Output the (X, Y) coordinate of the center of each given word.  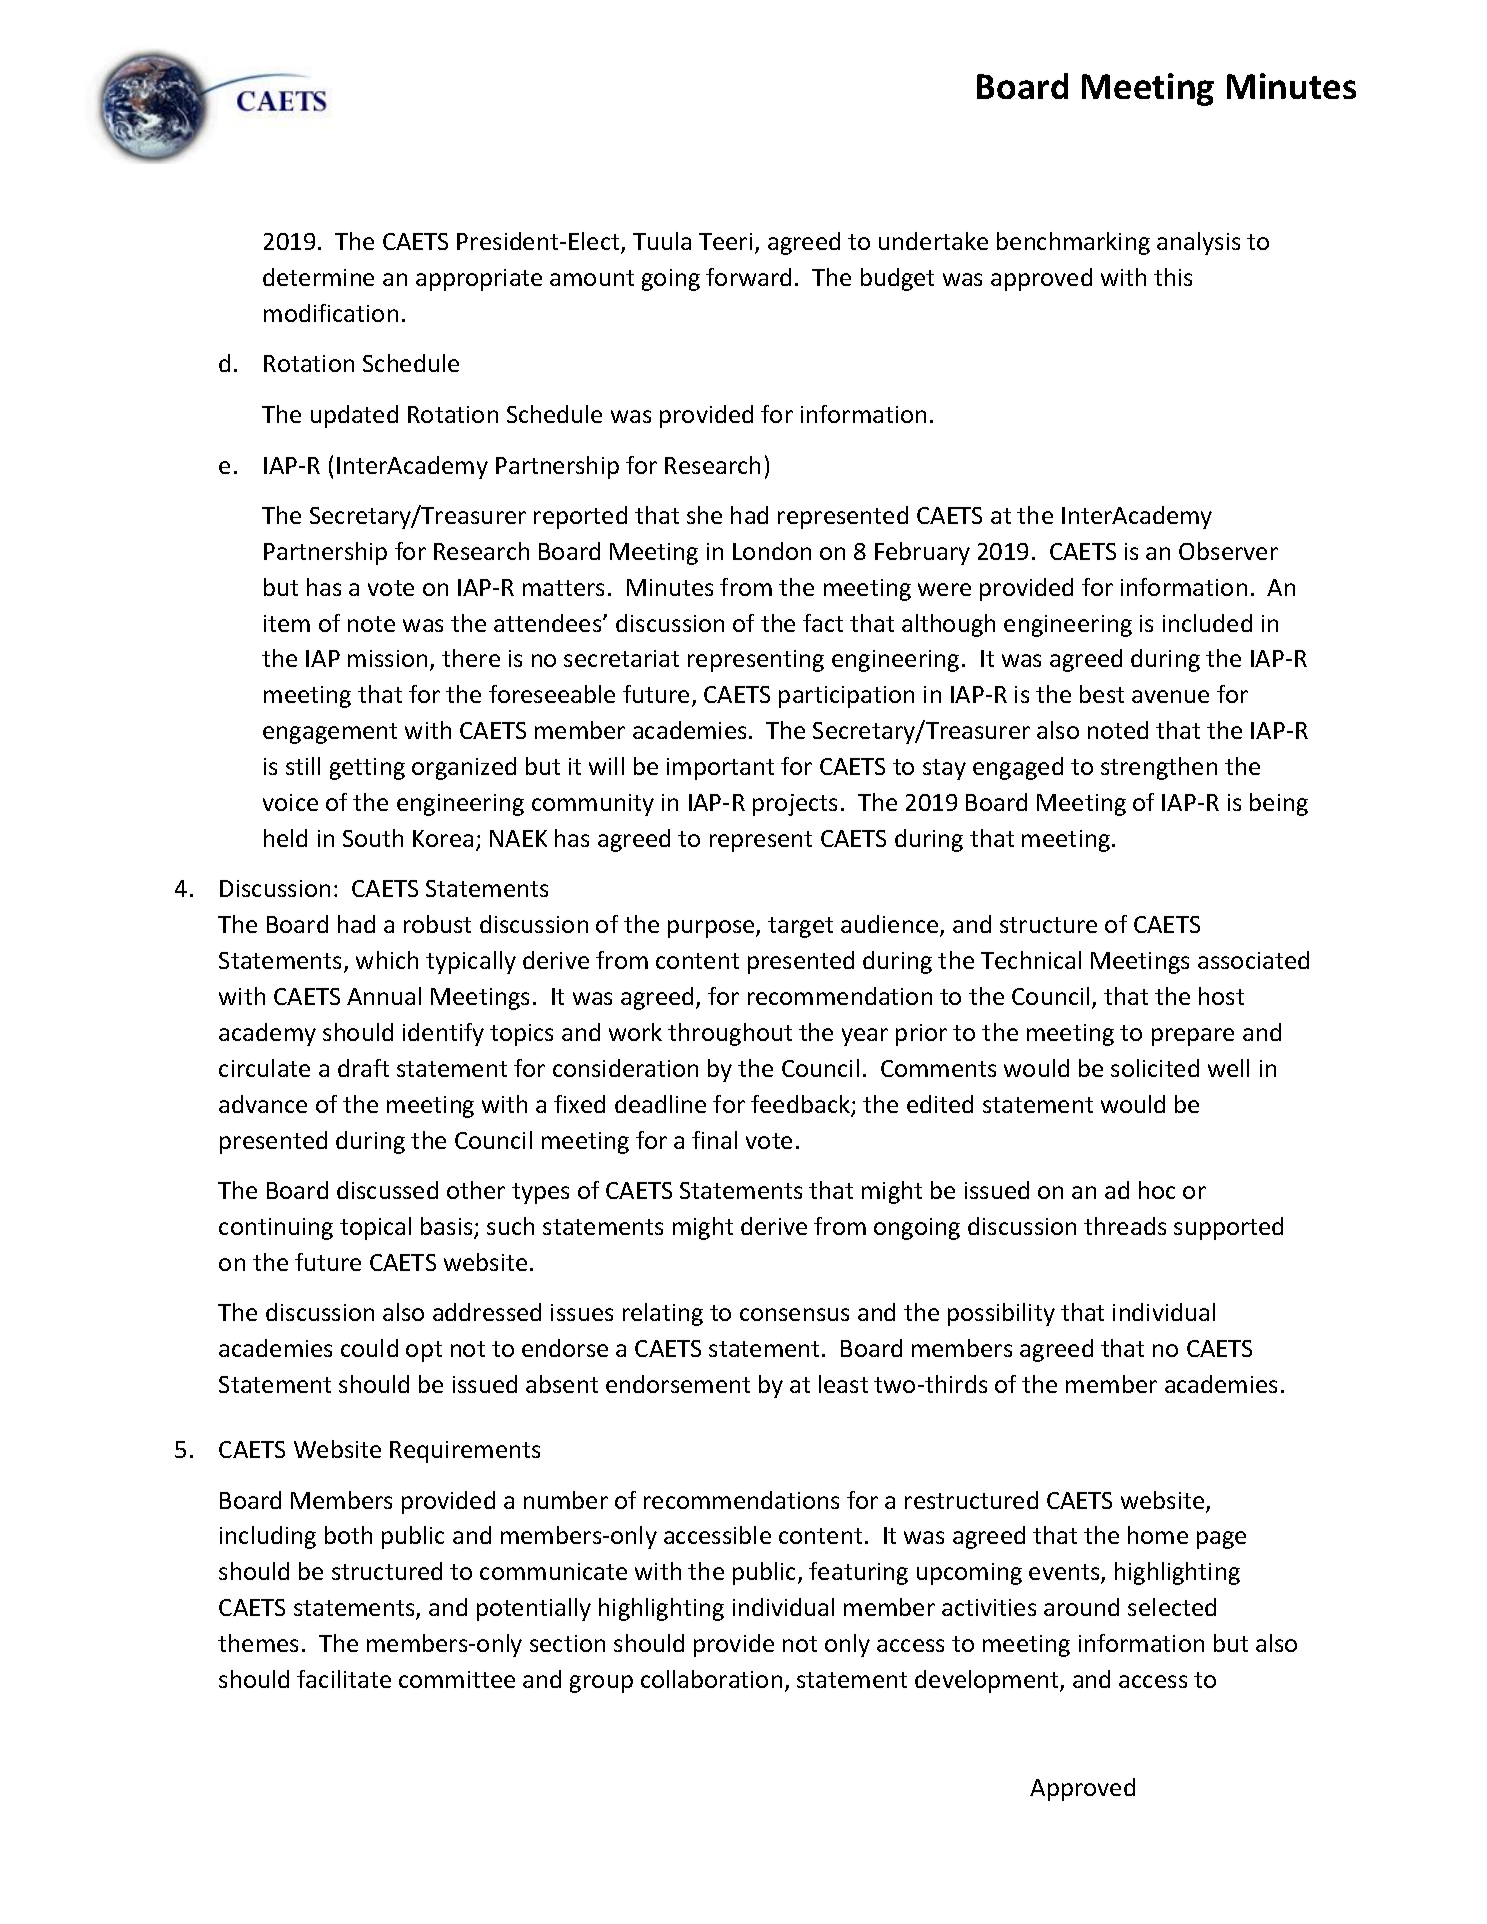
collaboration (711, 1679)
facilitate (344, 1679)
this (1173, 277)
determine (318, 277)
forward (748, 277)
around (1081, 1607)
